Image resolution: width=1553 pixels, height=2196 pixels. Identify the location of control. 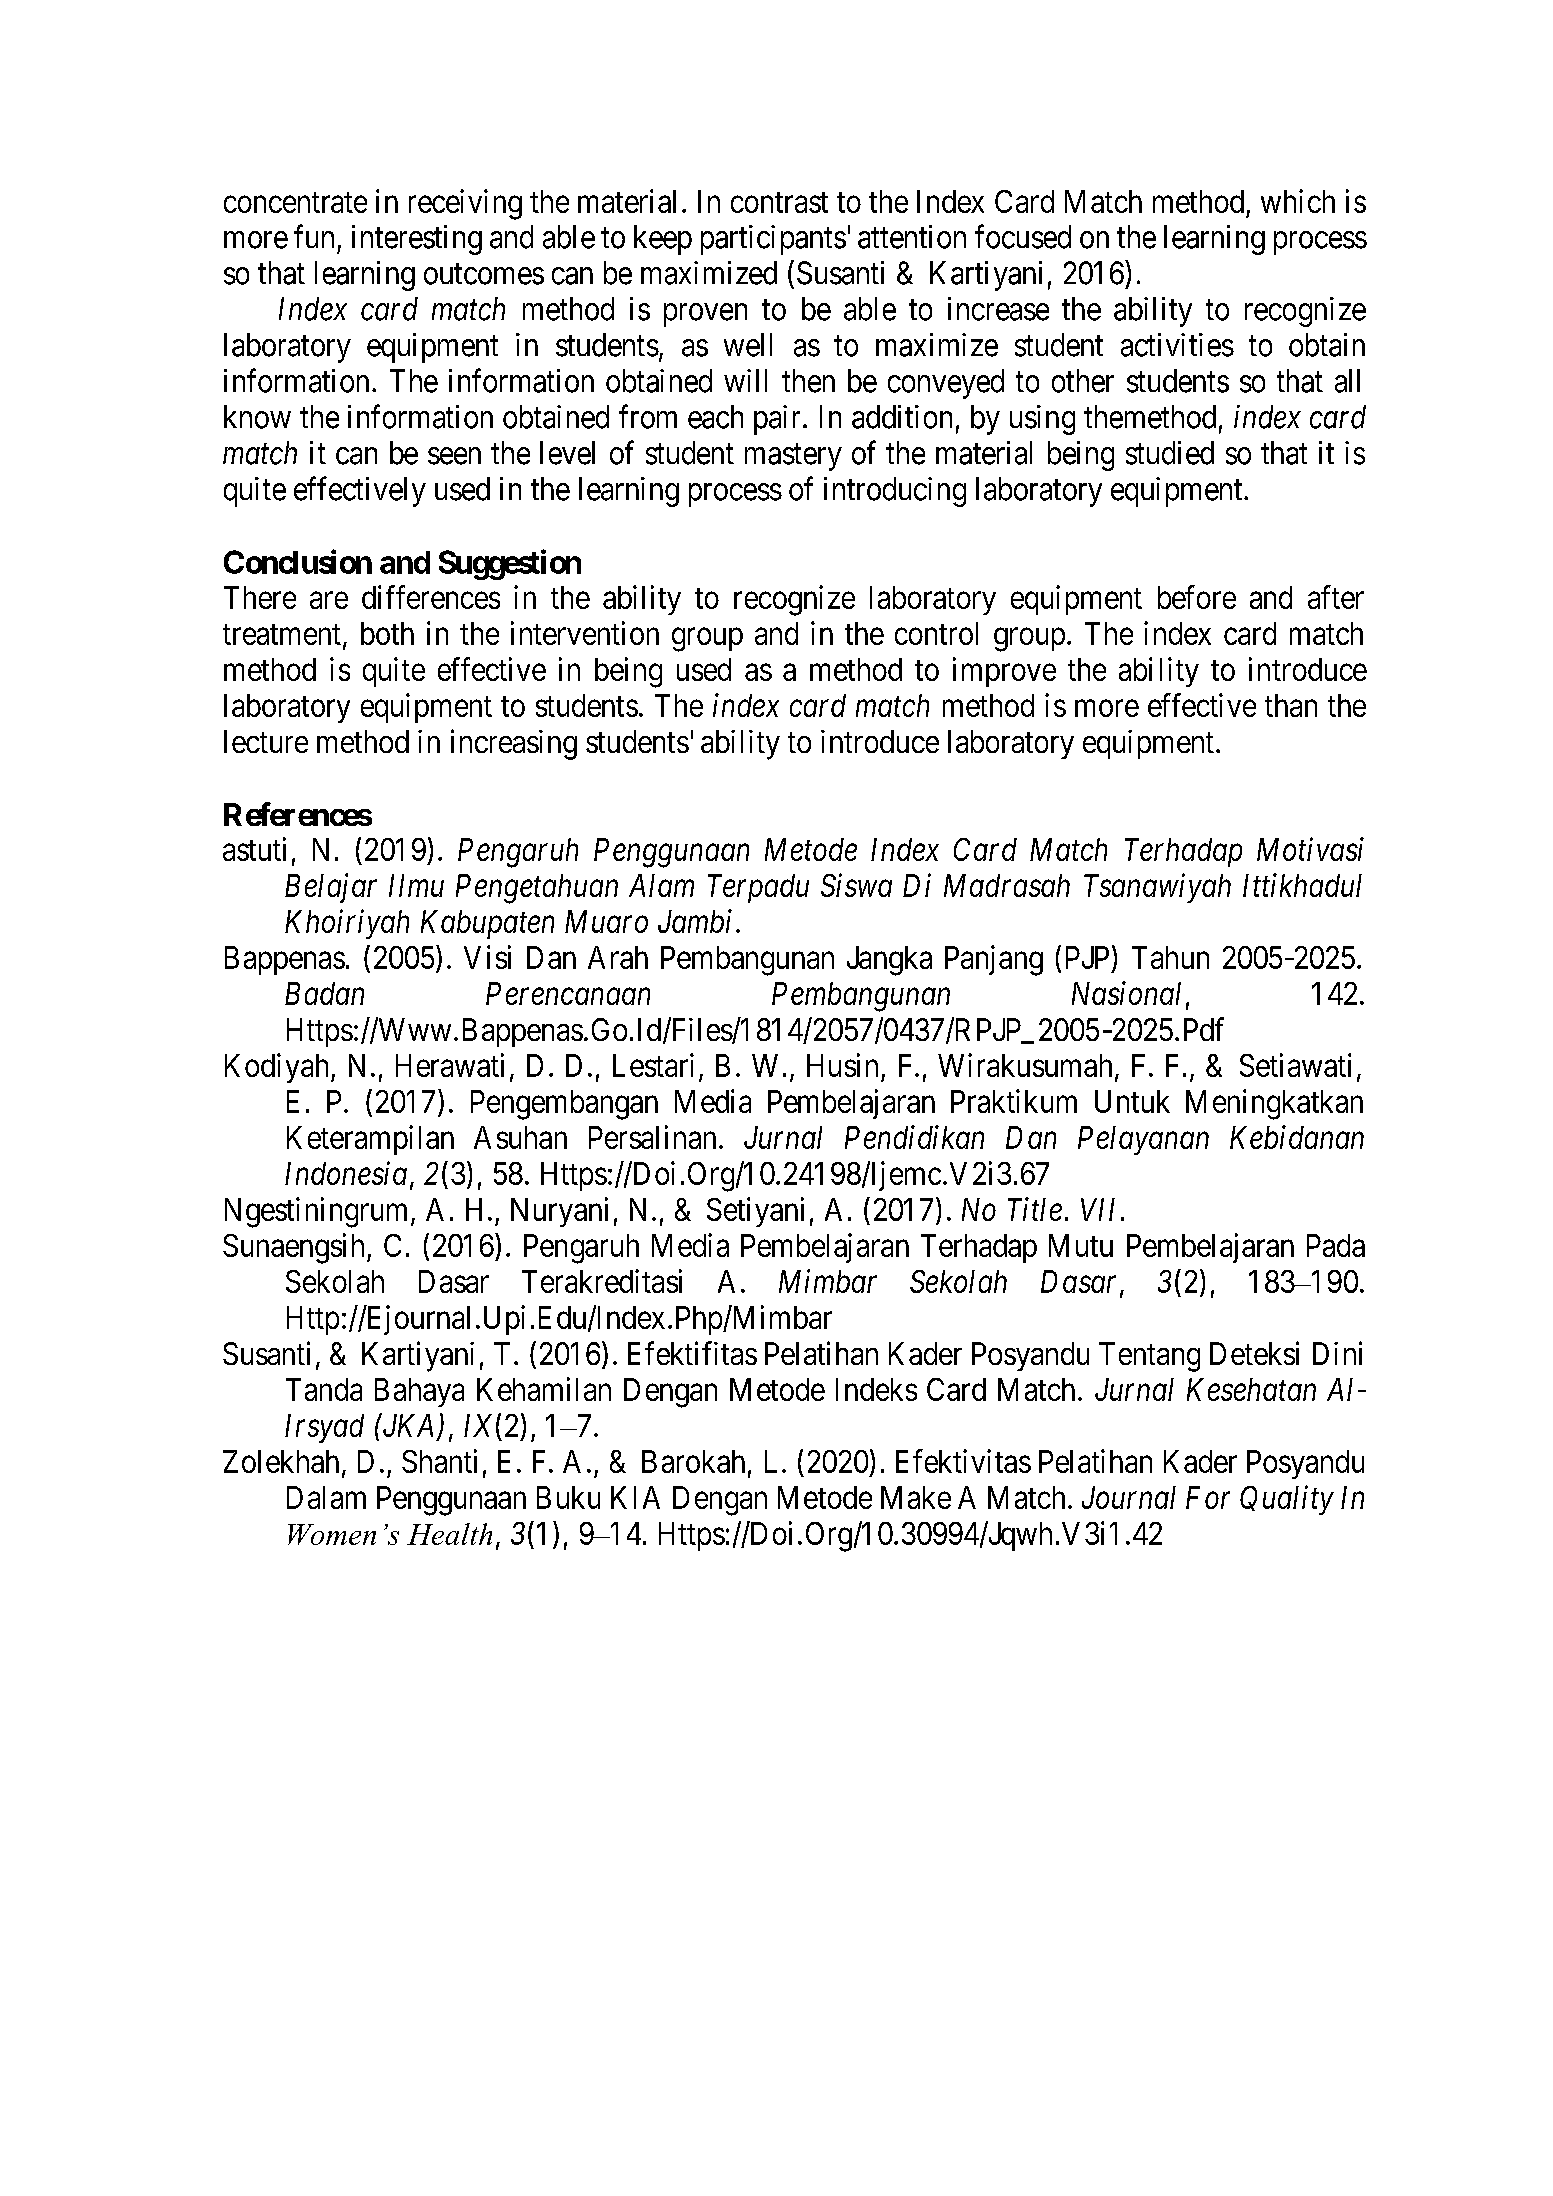
(936, 633).
